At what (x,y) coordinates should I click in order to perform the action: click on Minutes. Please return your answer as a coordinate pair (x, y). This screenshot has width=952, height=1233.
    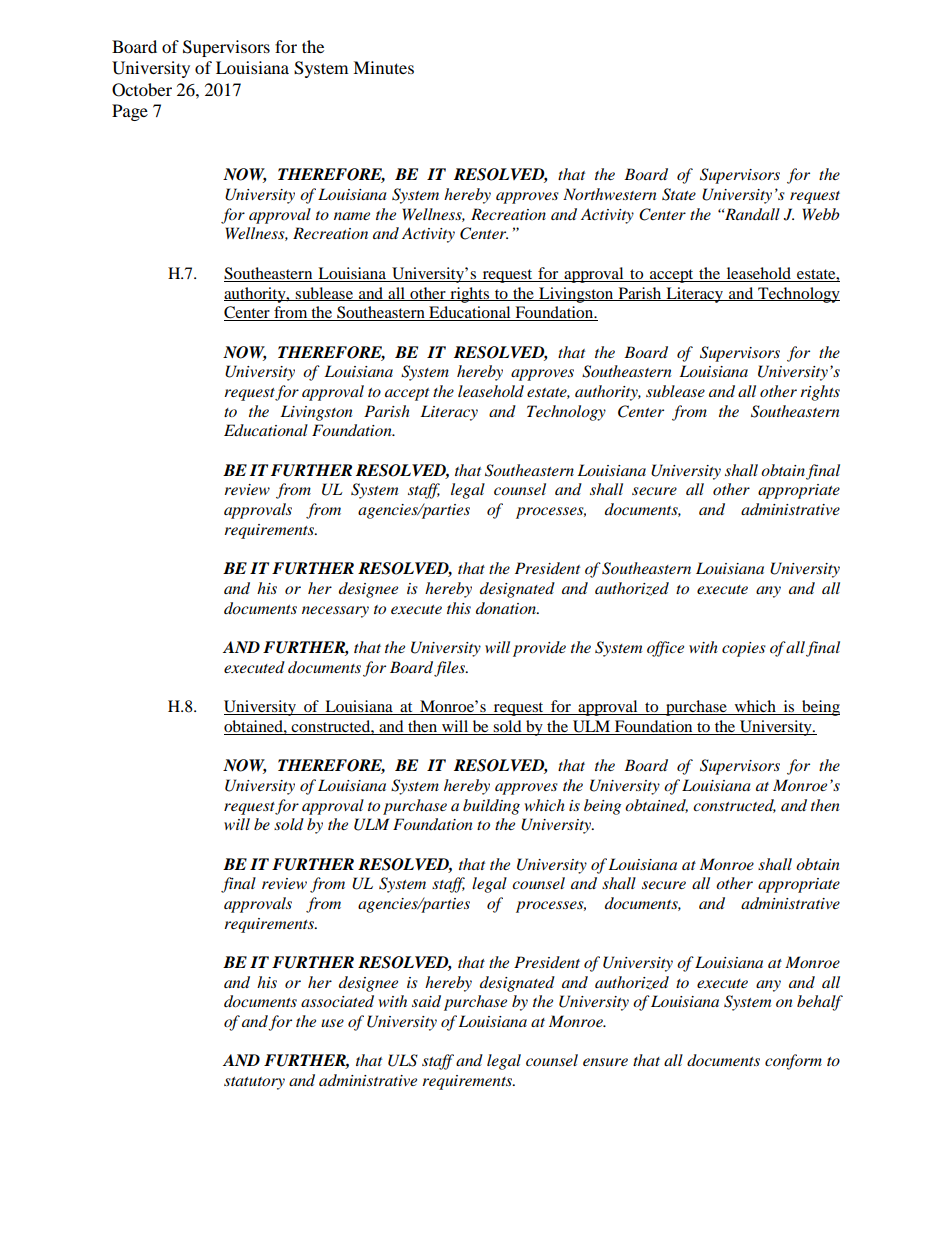
    Looking at the image, I should click on (383, 67).
